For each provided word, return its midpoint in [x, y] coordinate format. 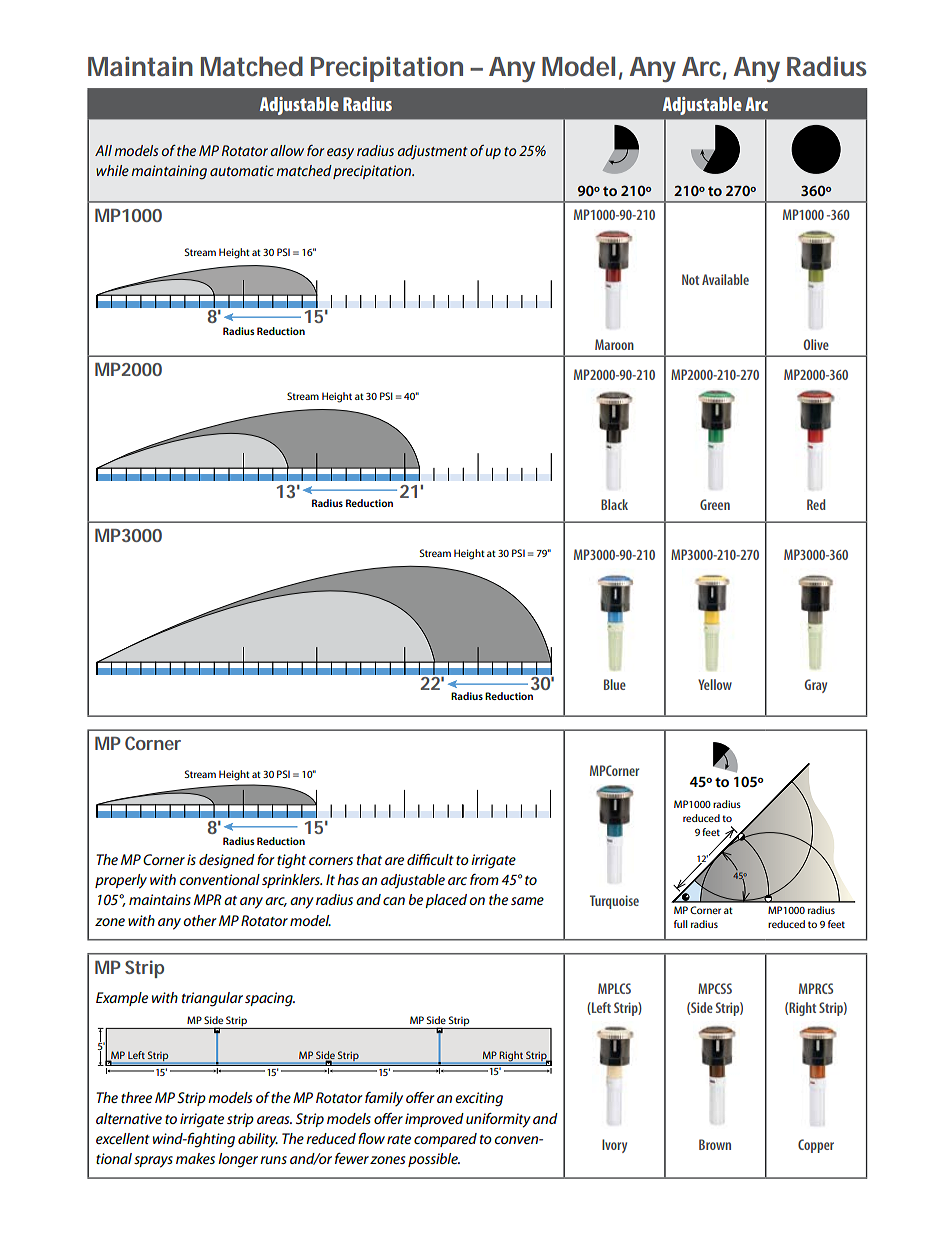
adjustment [432, 152]
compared [445, 1140]
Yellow [715, 684]
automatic [242, 170]
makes [195, 1158]
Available [725, 279]
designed [227, 861]
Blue [615, 684]
